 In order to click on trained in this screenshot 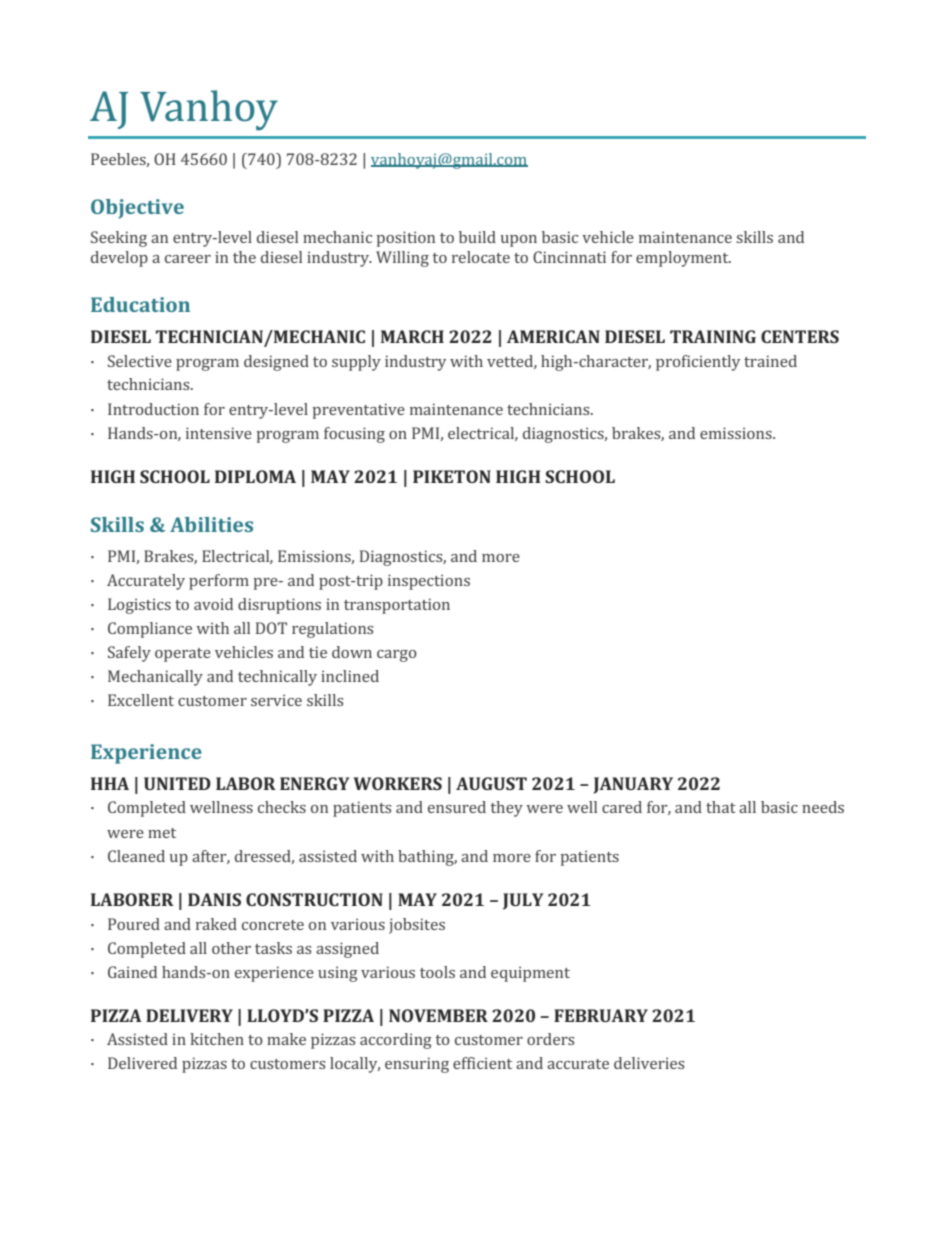, I will do `click(770, 361)`.
